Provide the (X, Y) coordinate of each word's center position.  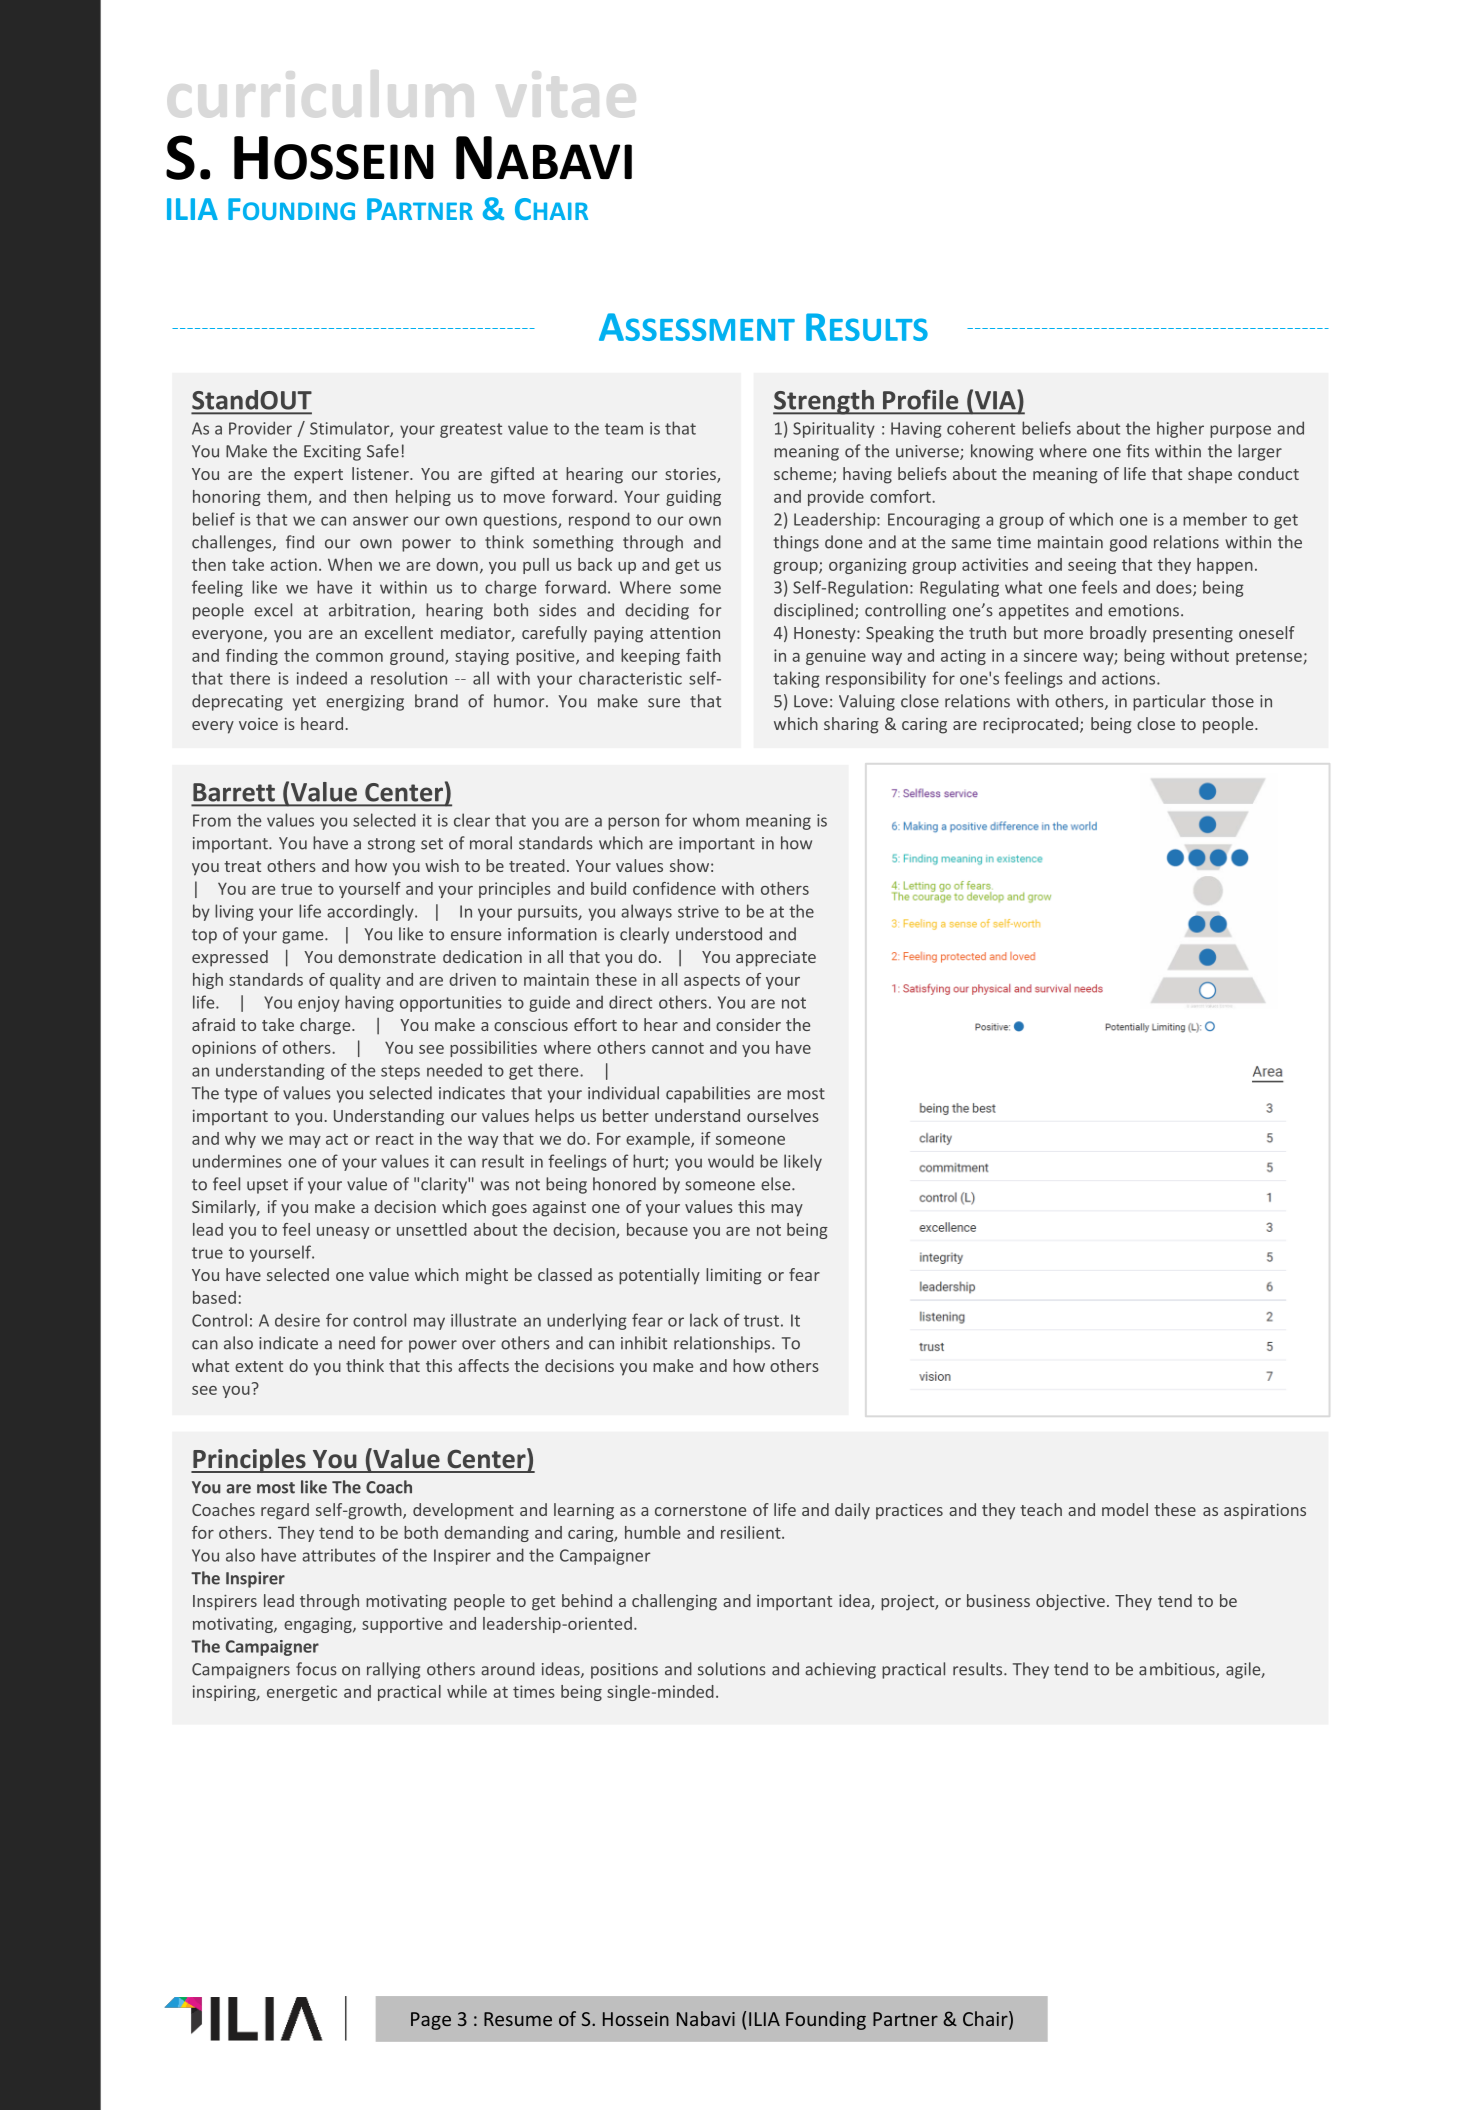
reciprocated (1030, 725)
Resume (518, 2019)
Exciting (332, 453)
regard (285, 1511)
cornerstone (700, 1510)
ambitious (1178, 1670)
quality (355, 981)
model (1125, 1509)
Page (431, 2021)
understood (719, 934)
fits (1138, 451)
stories (691, 475)
